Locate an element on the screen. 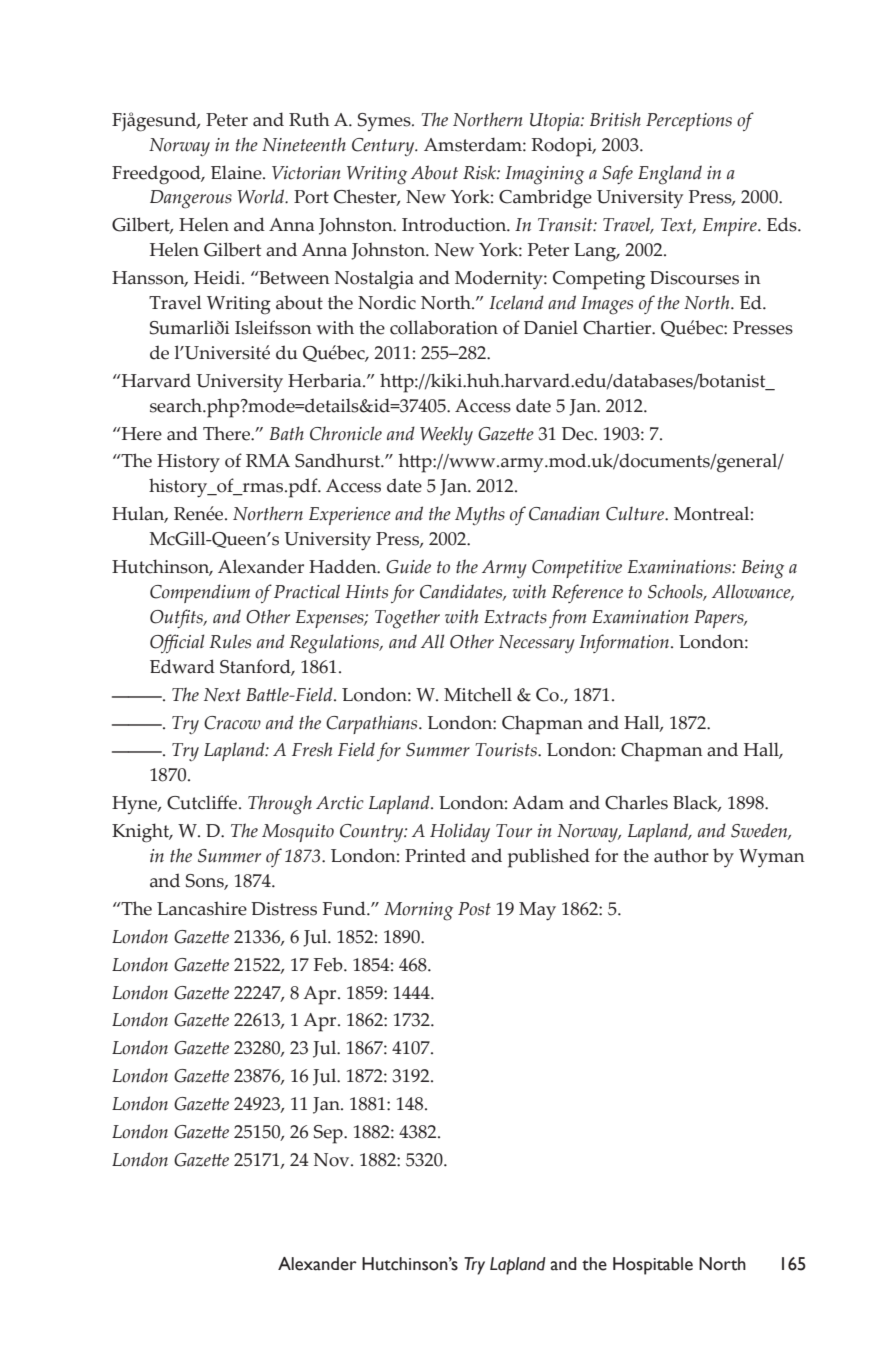 This screenshot has width=896, height=1345. Imagining is located at coordinates (544, 175).
